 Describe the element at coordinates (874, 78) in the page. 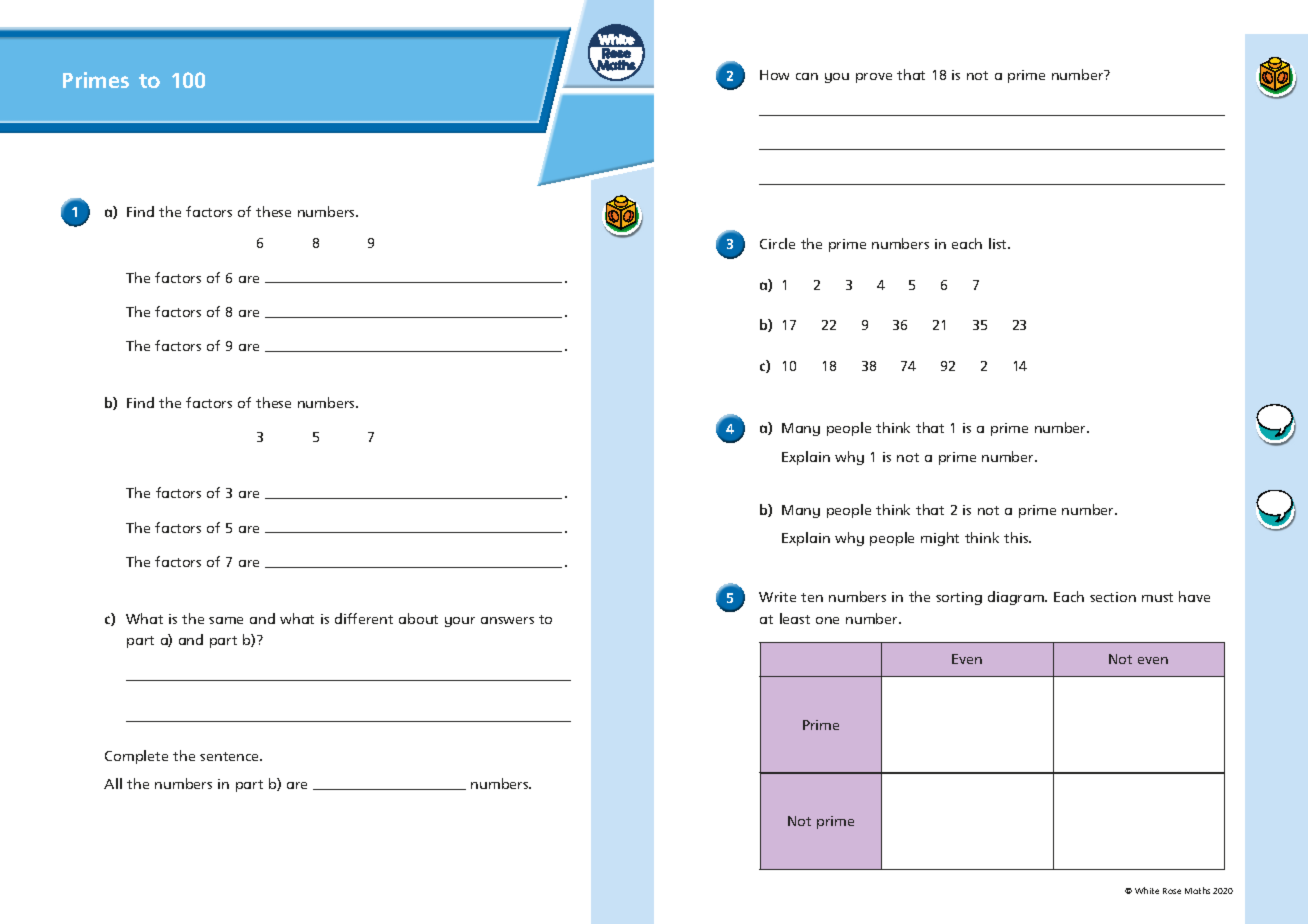

I see `prove` at that location.
